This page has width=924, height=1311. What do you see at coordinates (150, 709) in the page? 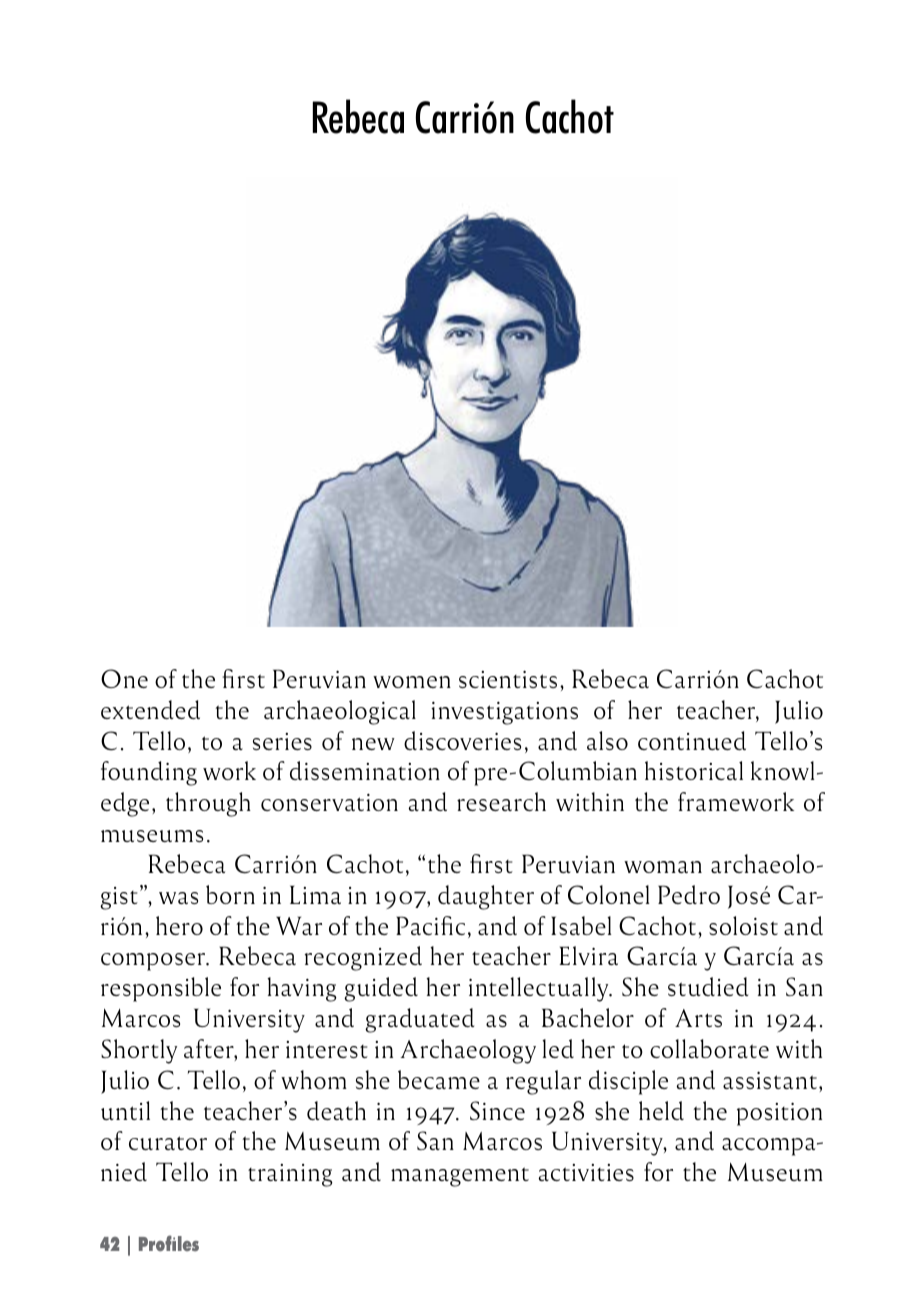
I see `extended` at bounding box center [150, 709].
